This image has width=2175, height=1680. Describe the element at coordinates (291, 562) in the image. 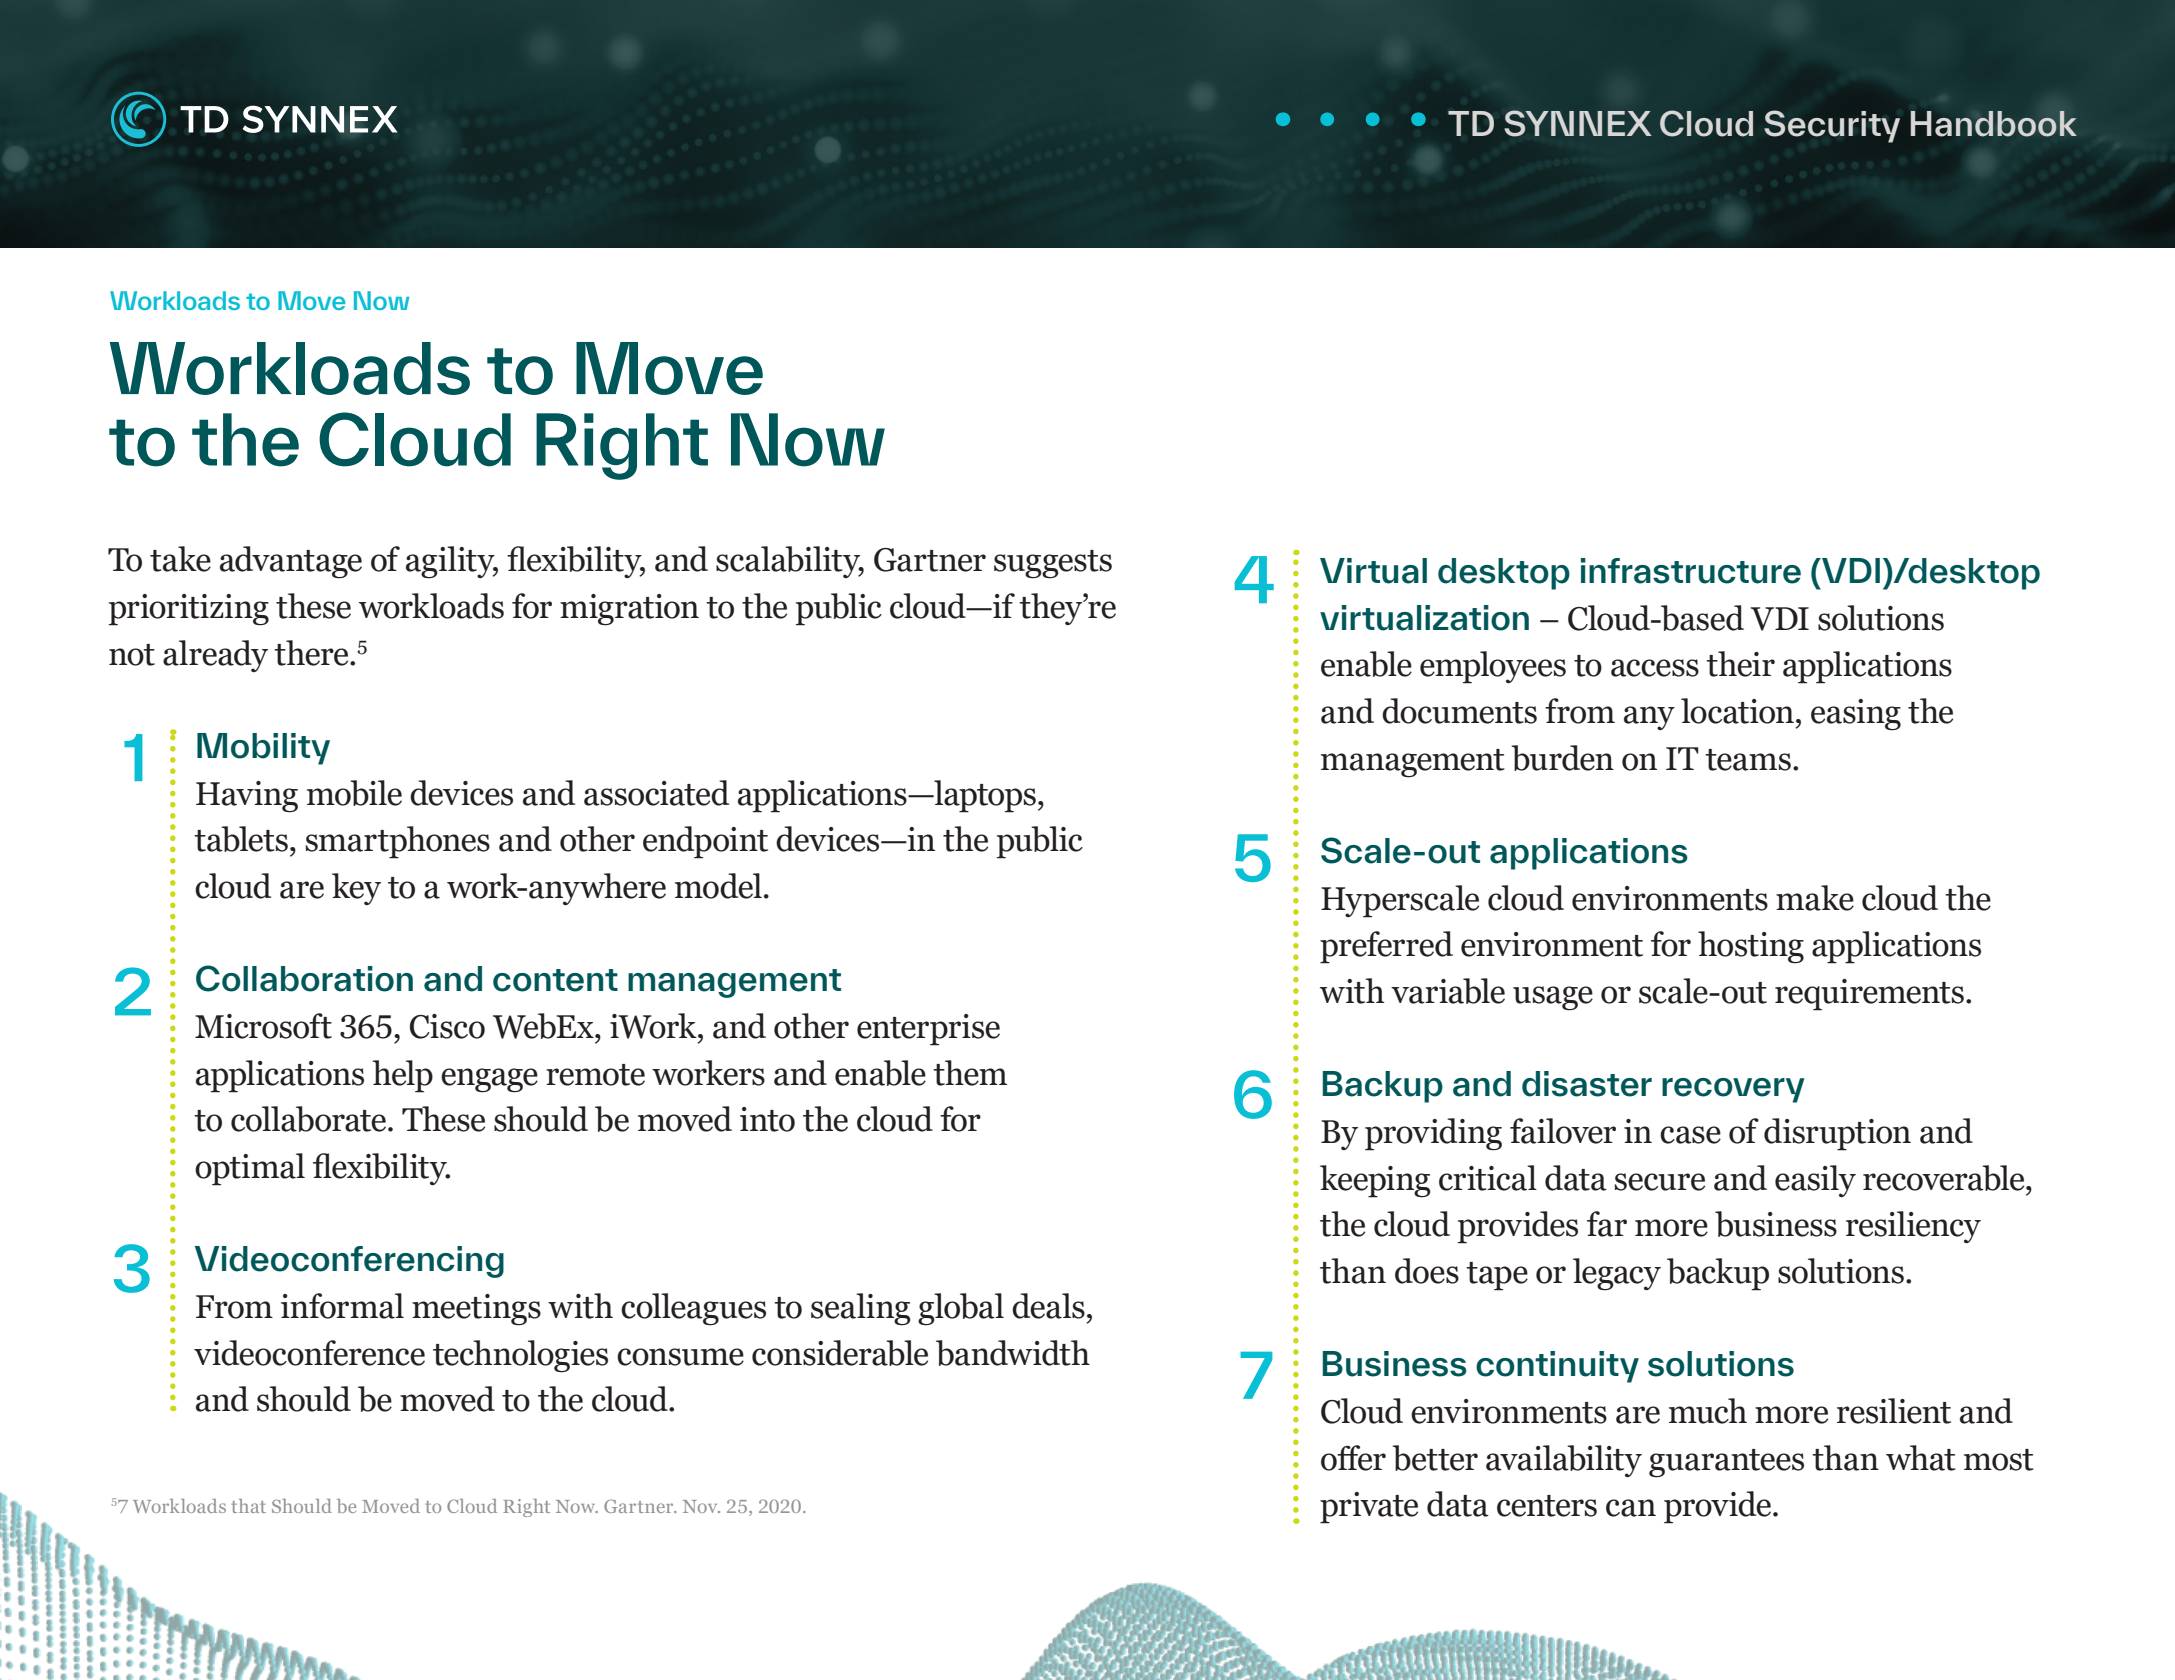

I see `advantage` at that location.
